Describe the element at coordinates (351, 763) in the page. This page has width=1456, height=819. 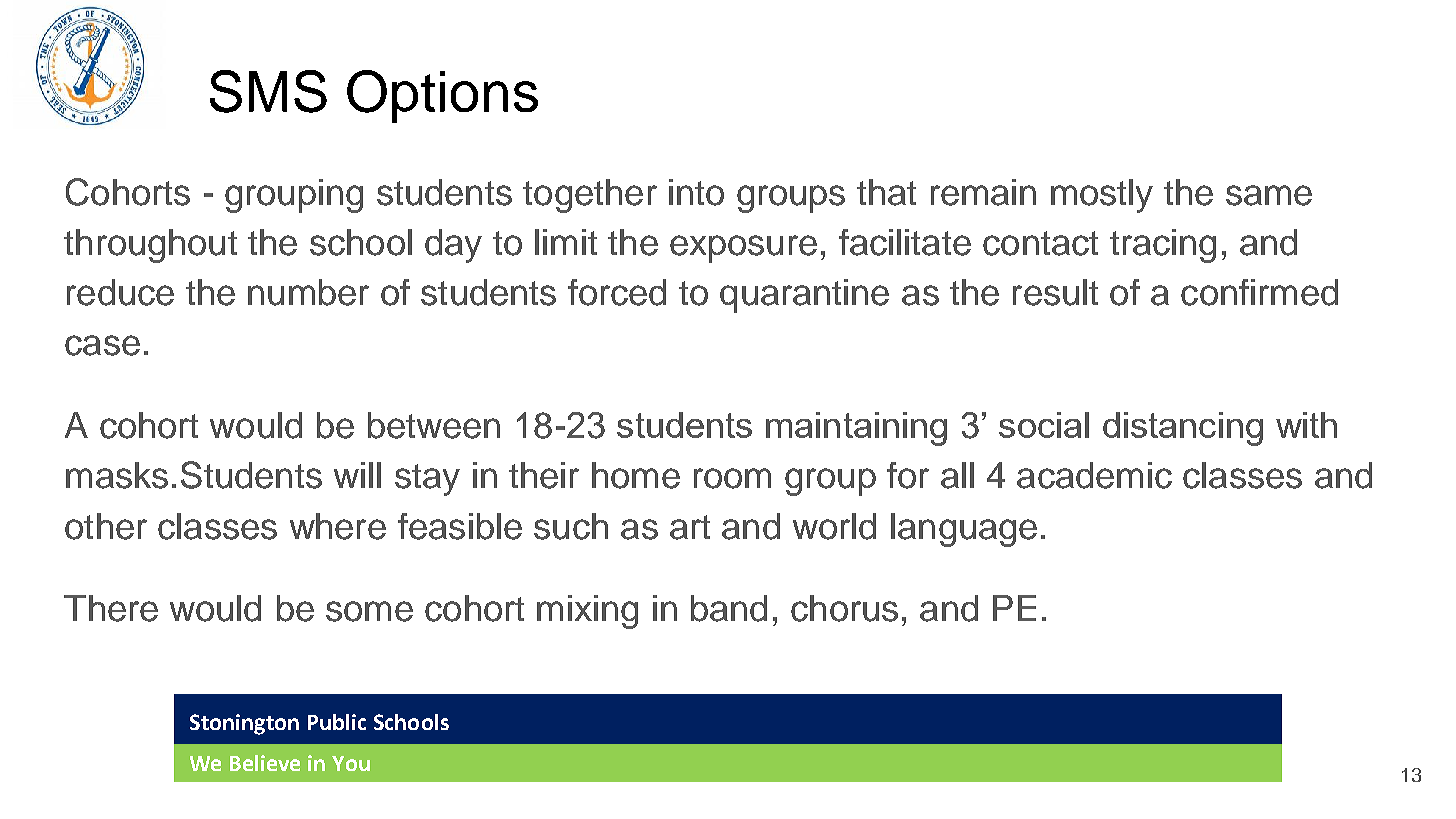
I see `You` at that location.
